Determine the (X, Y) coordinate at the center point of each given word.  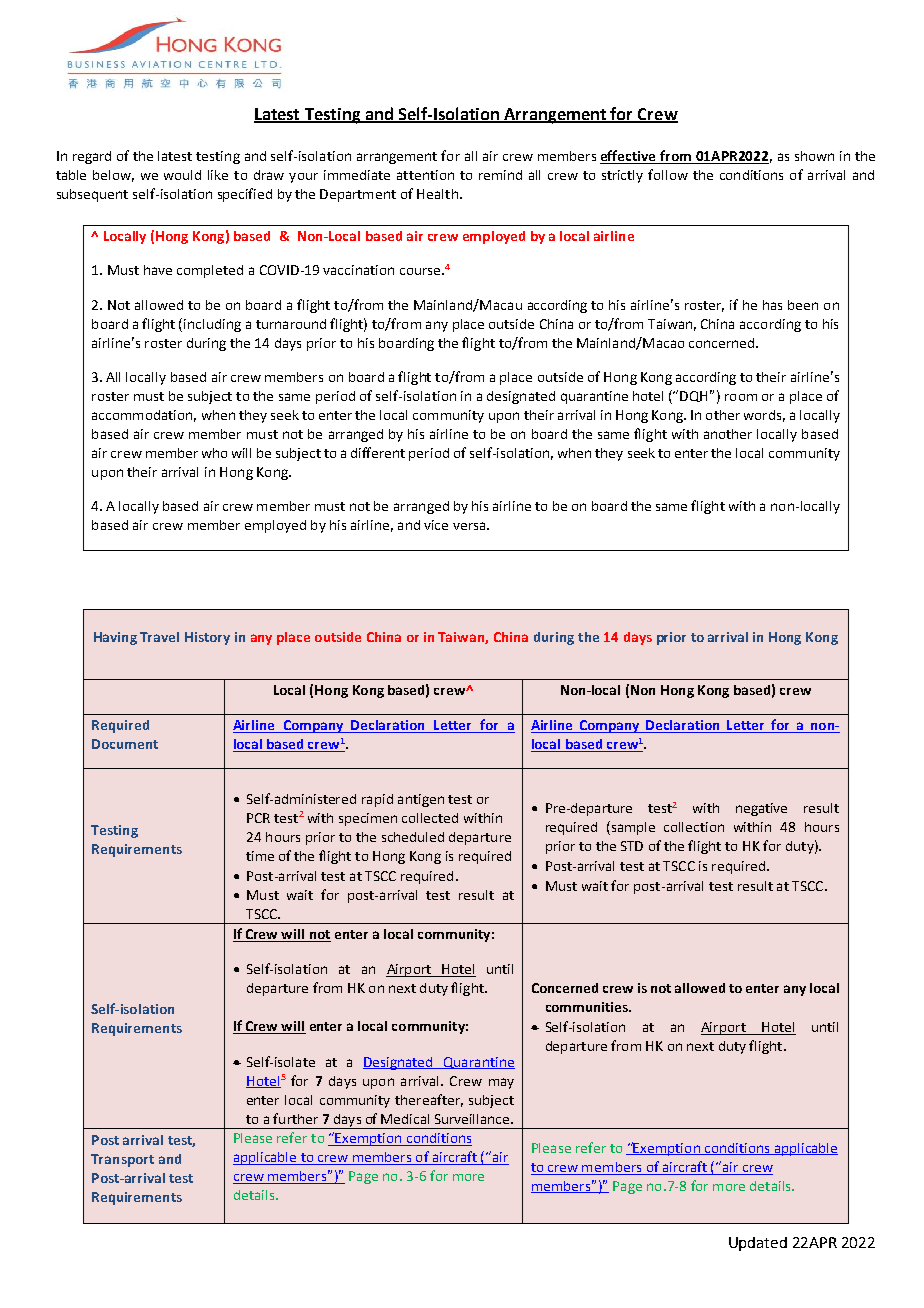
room (741, 397)
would (182, 175)
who (214, 453)
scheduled (413, 837)
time (260, 856)
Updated (758, 1244)
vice (436, 525)
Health (437, 194)
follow (668, 174)
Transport (122, 1160)
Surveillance (473, 1119)
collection (694, 827)
